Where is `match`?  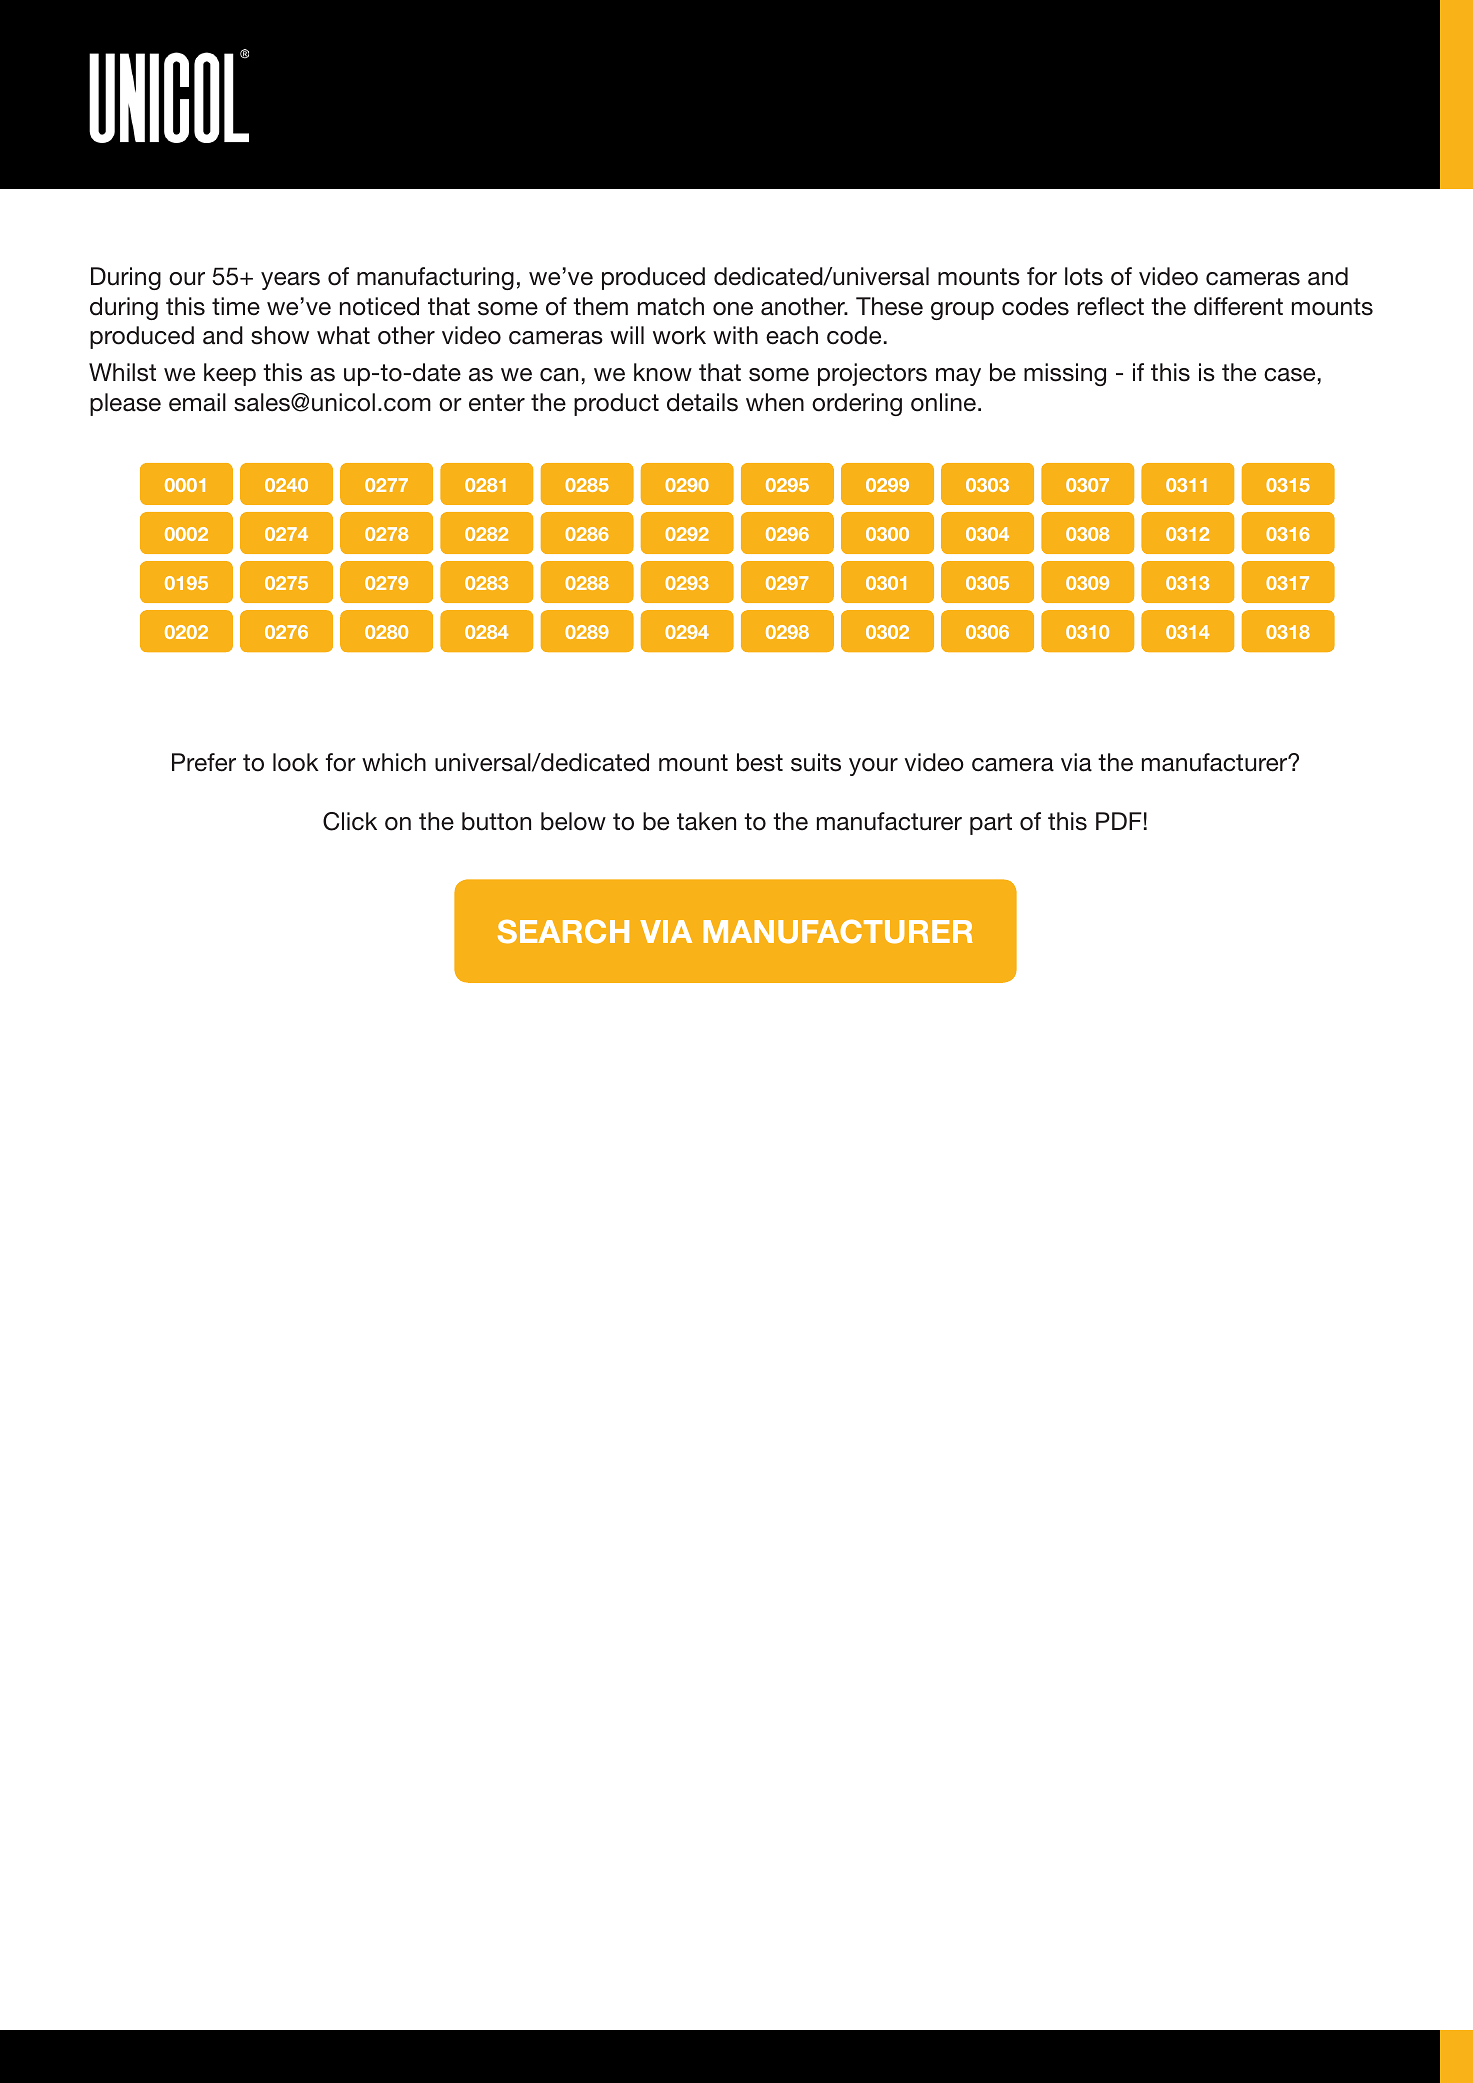 match is located at coordinates (671, 306).
